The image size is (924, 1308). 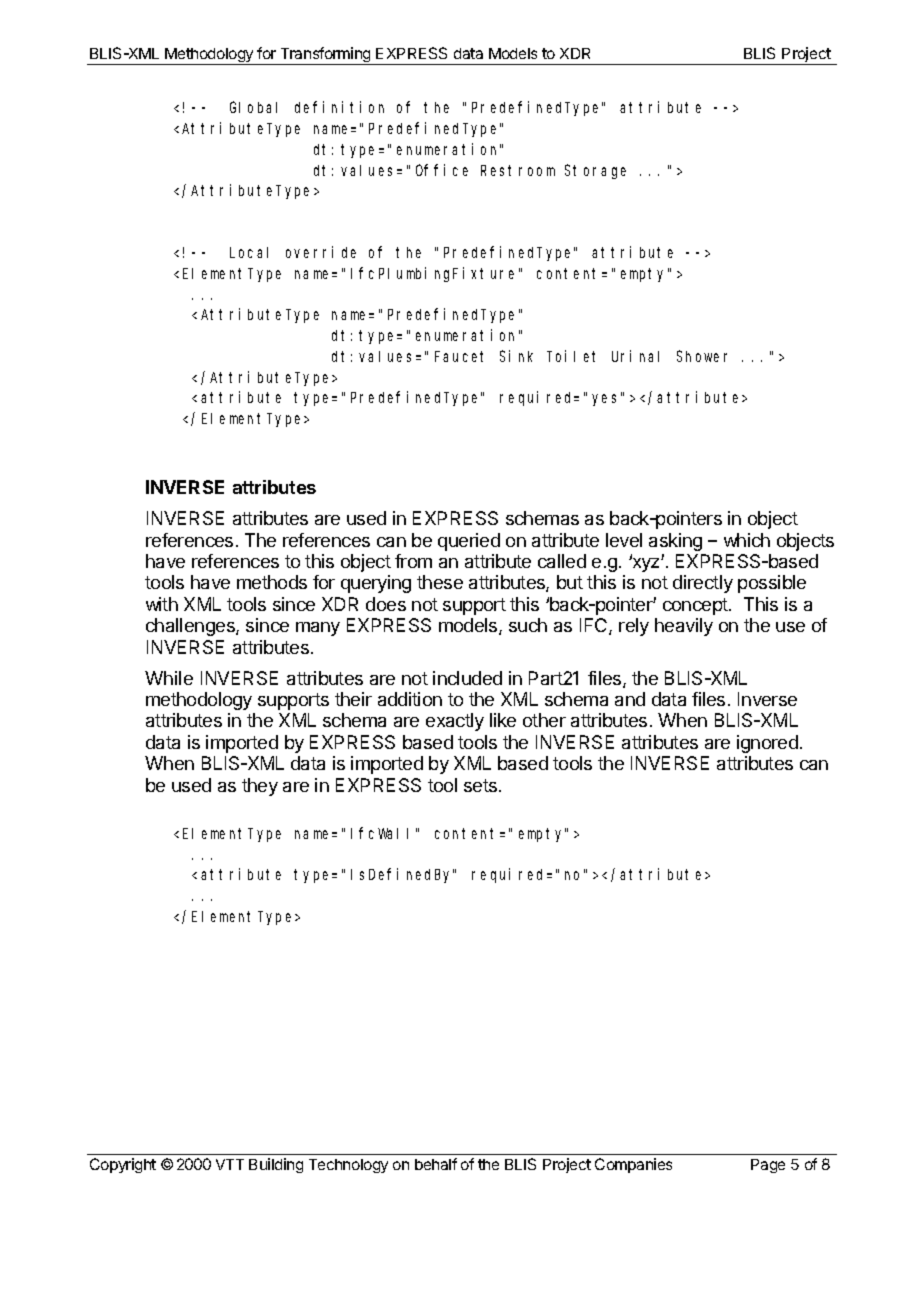 What do you see at coordinates (272, 582) in the page?
I see `methods` at bounding box center [272, 582].
